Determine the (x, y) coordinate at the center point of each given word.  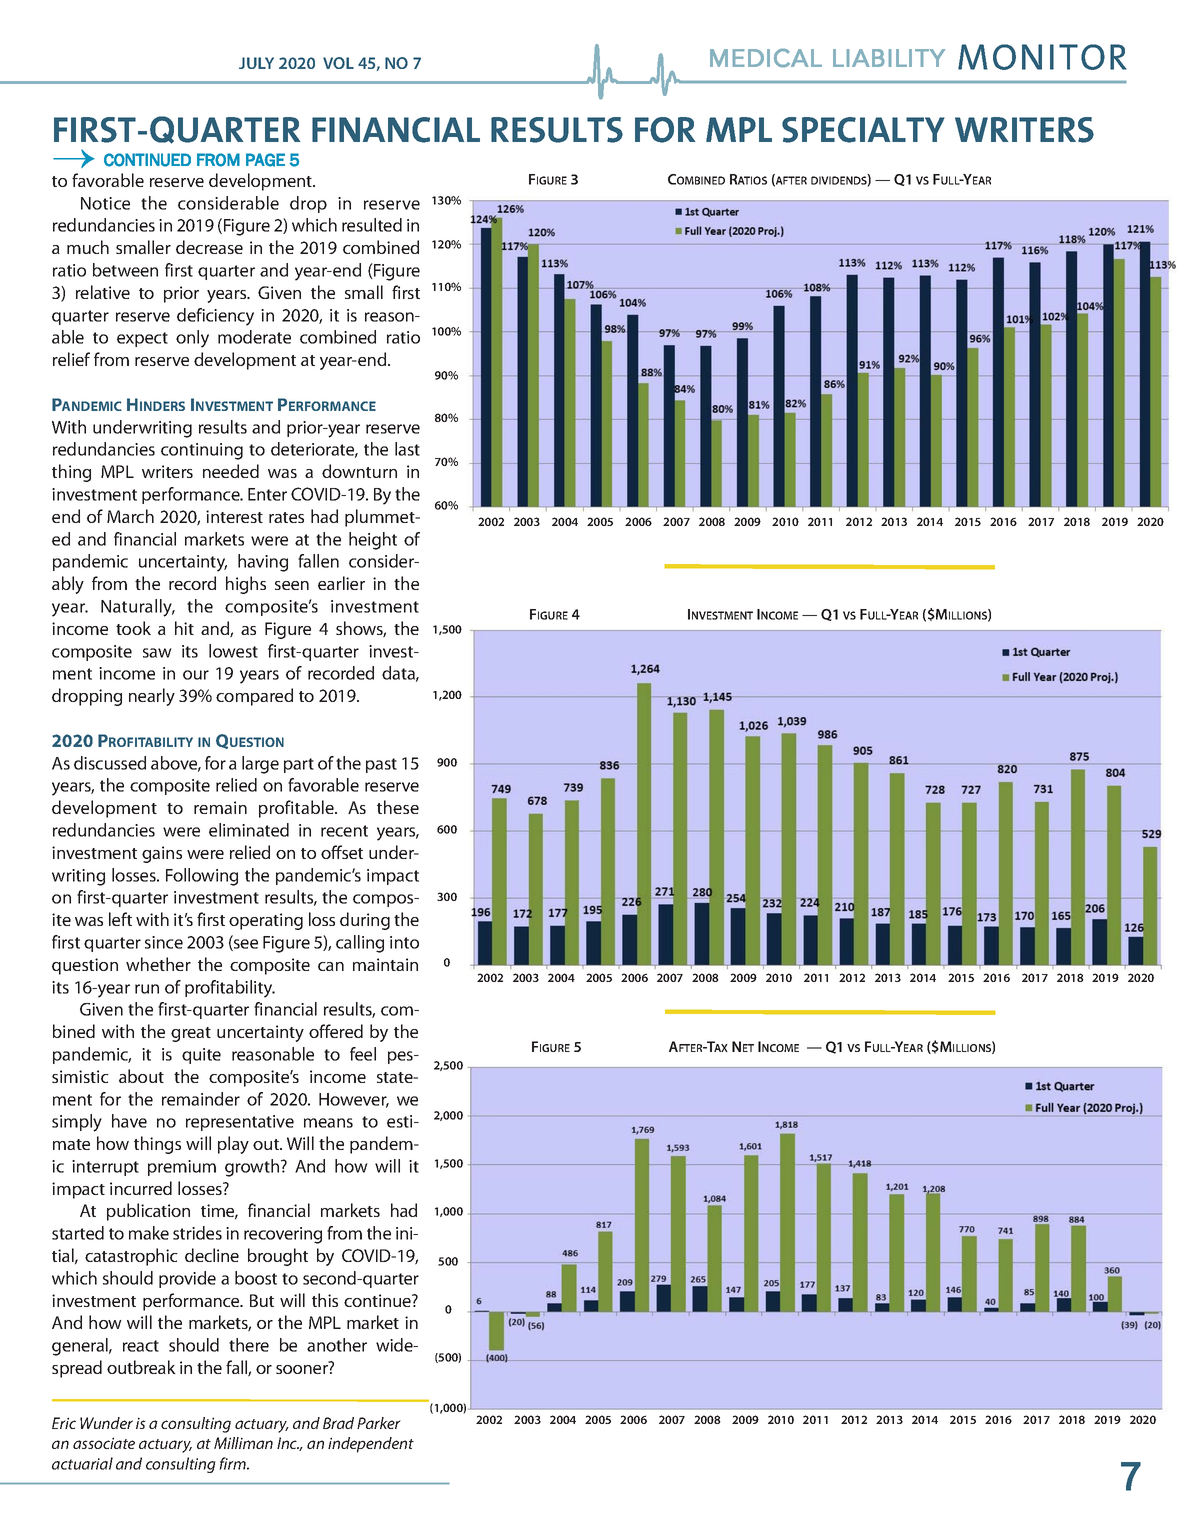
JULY (256, 63)
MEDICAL (766, 58)
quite (201, 1056)
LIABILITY (889, 58)
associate (104, 1443)
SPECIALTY (863, 130)
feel (363, 1054)
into (404, 942)
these (398, 807)
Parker (379, 1423)
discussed (110, 763)
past (381, 765)
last (407, 449)
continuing (202, 451)
